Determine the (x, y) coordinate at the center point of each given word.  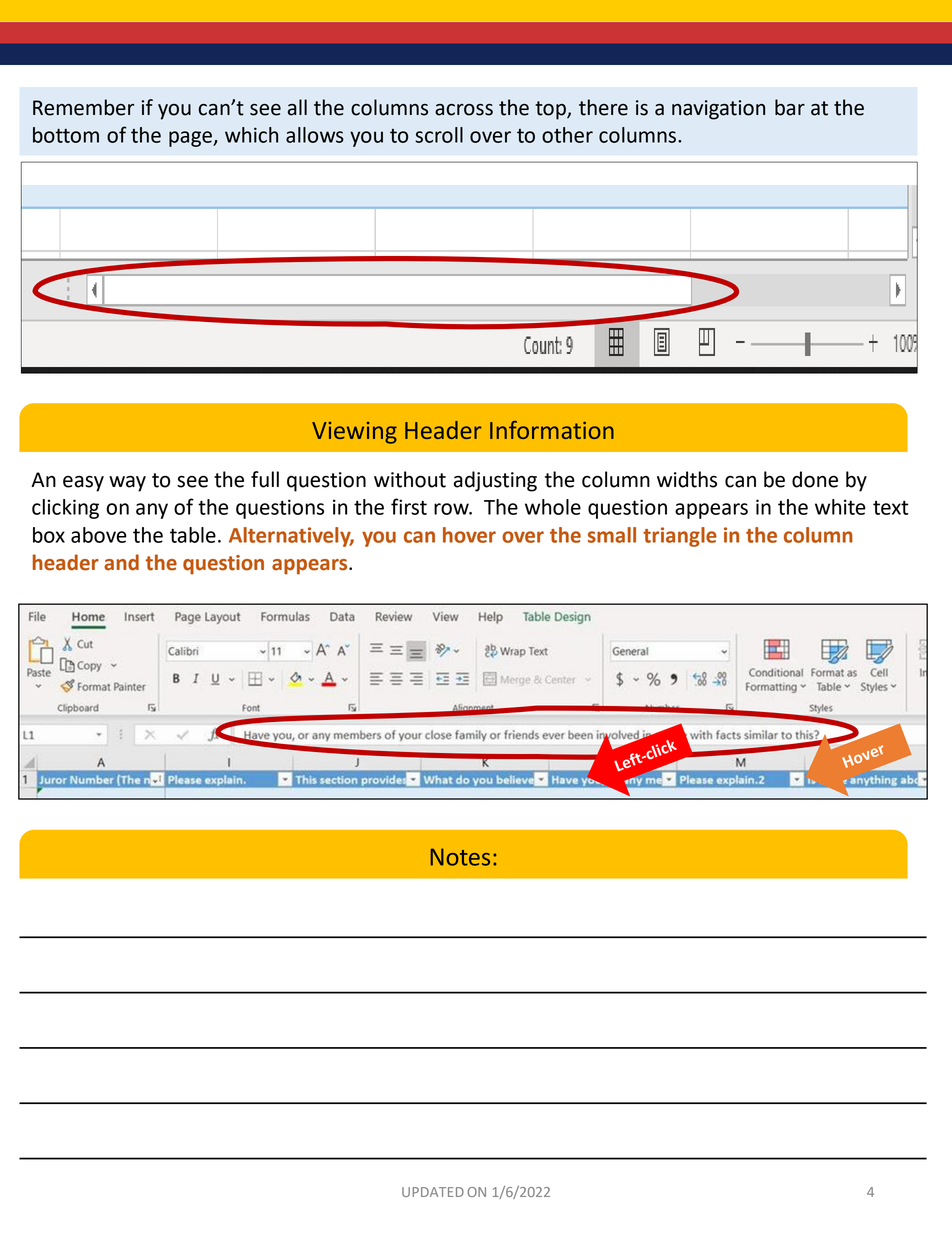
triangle (680, 537)
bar (790, 107)
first (409, 506)
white (840, 507)
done (815, 479)
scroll (439, 135)
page (191, 139)
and (121, 562)
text (891, 507)
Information (552, 430)
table (193, 535)
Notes (460, 857)
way (127, 484)
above (99, 535)
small (612, 535)
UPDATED (433, 1192)
